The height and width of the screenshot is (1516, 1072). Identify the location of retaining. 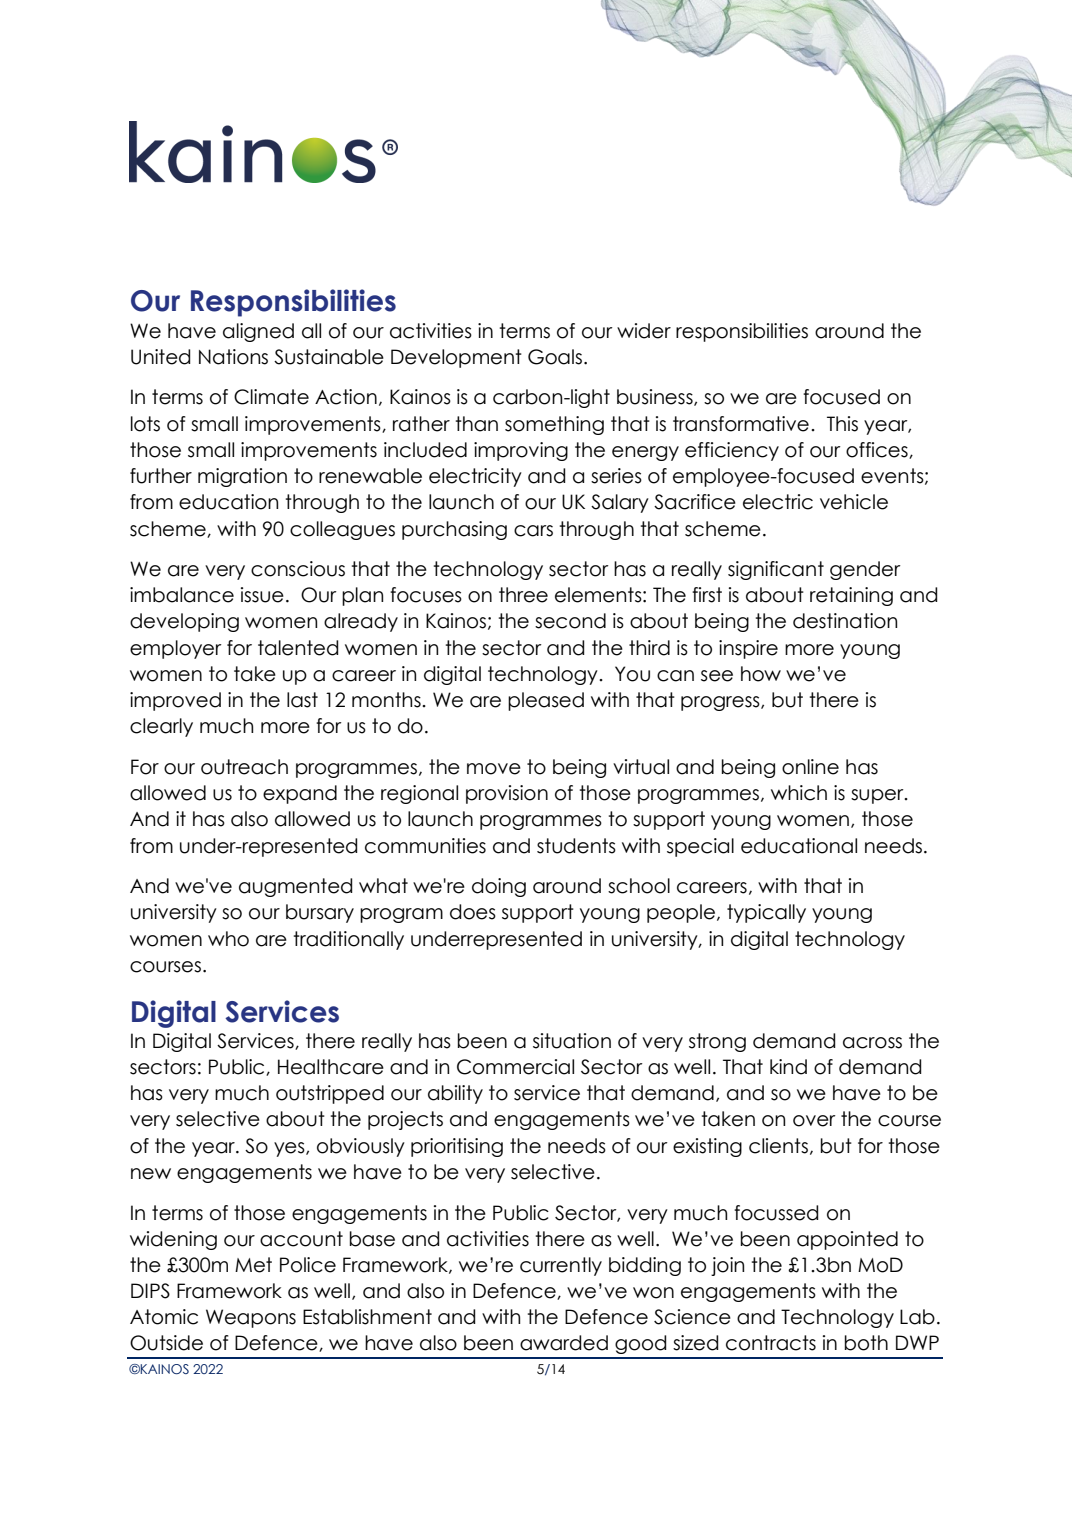
(851, 596).
